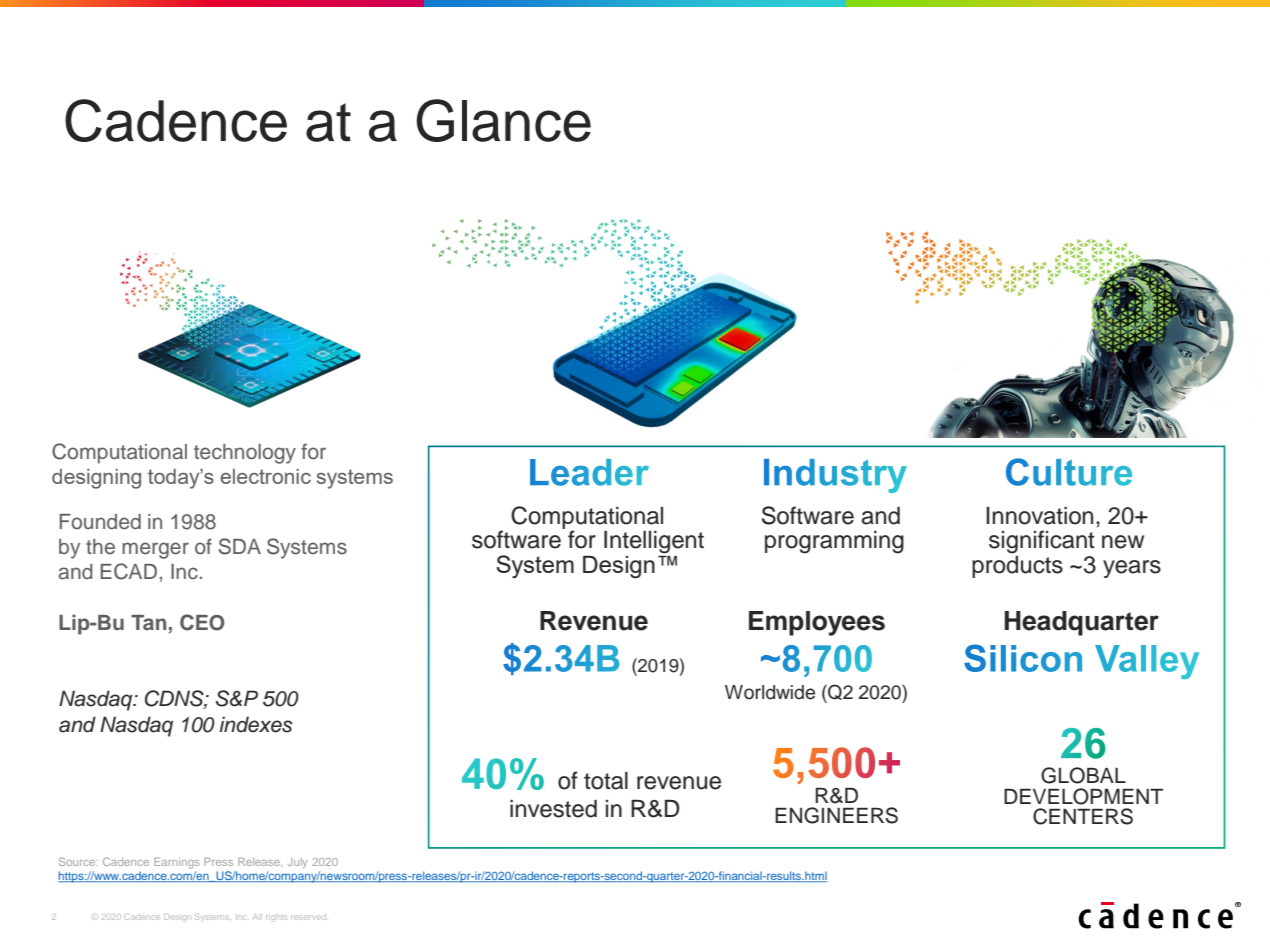 Image resolution: width=1270 pixels, height=952 pixels. I want to click on Innovation, so click(1039, 516).
